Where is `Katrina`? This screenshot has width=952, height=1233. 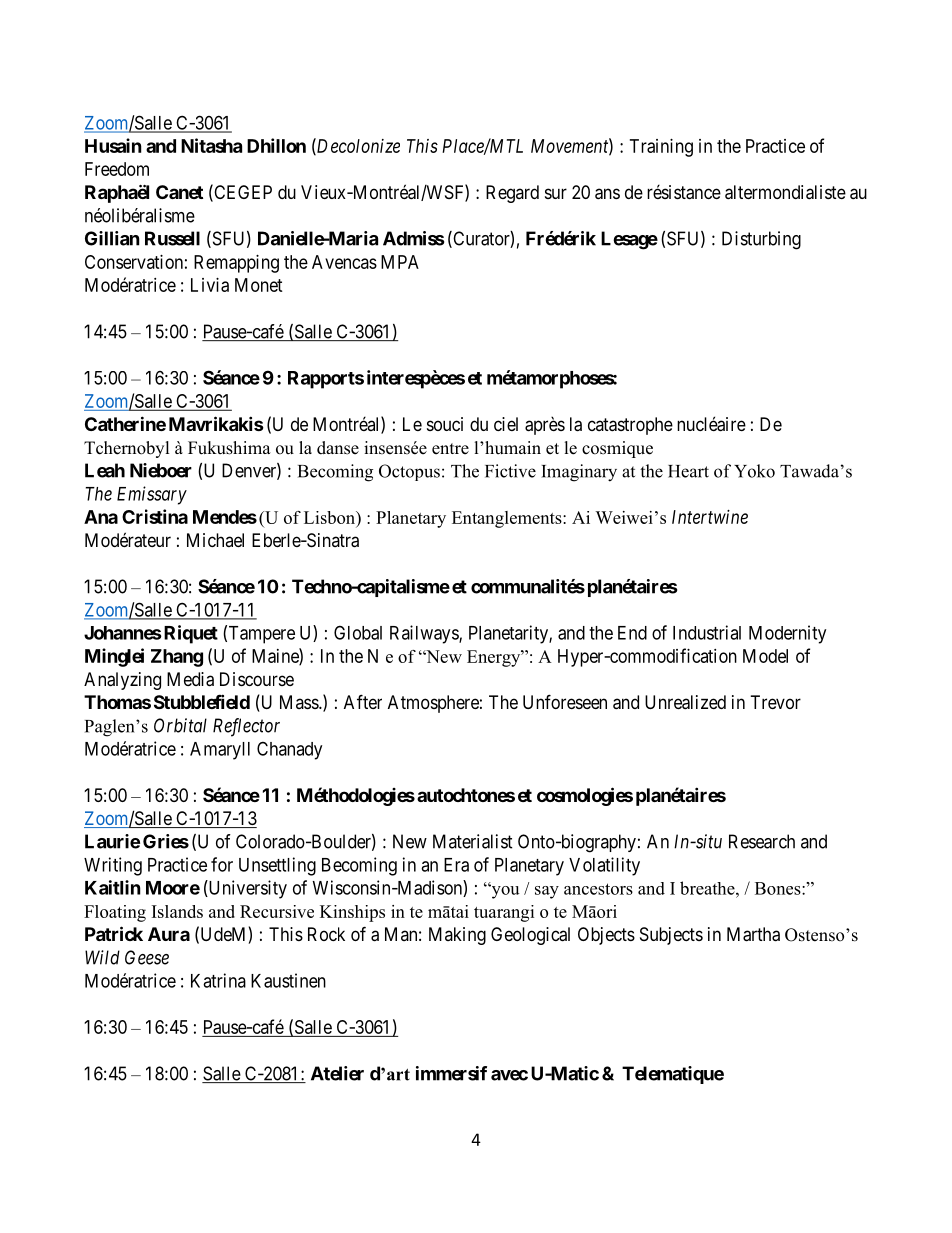 Katrina is located at coordinates (218, 980).
